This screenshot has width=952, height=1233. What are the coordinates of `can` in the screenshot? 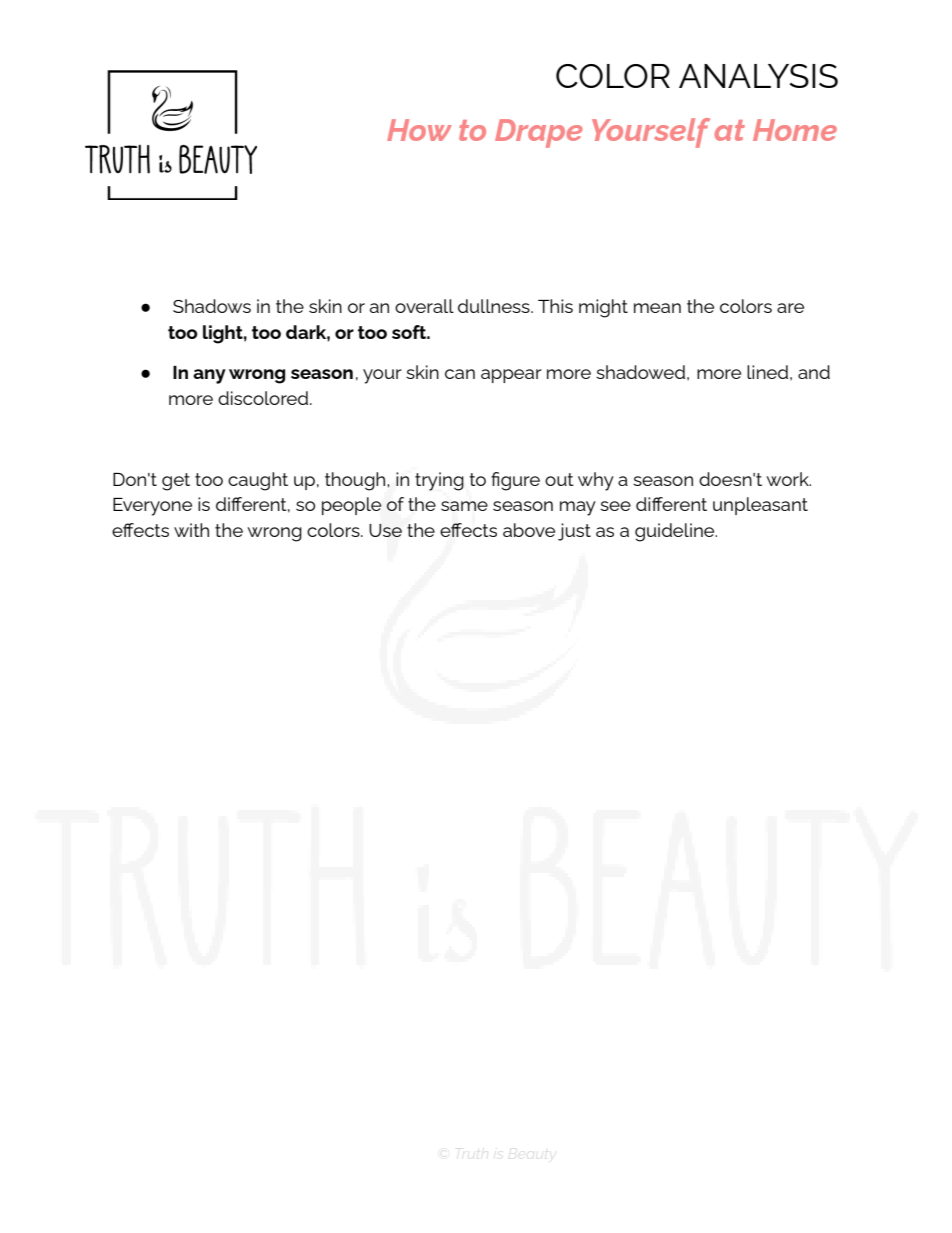 It's located at (460, 374).
